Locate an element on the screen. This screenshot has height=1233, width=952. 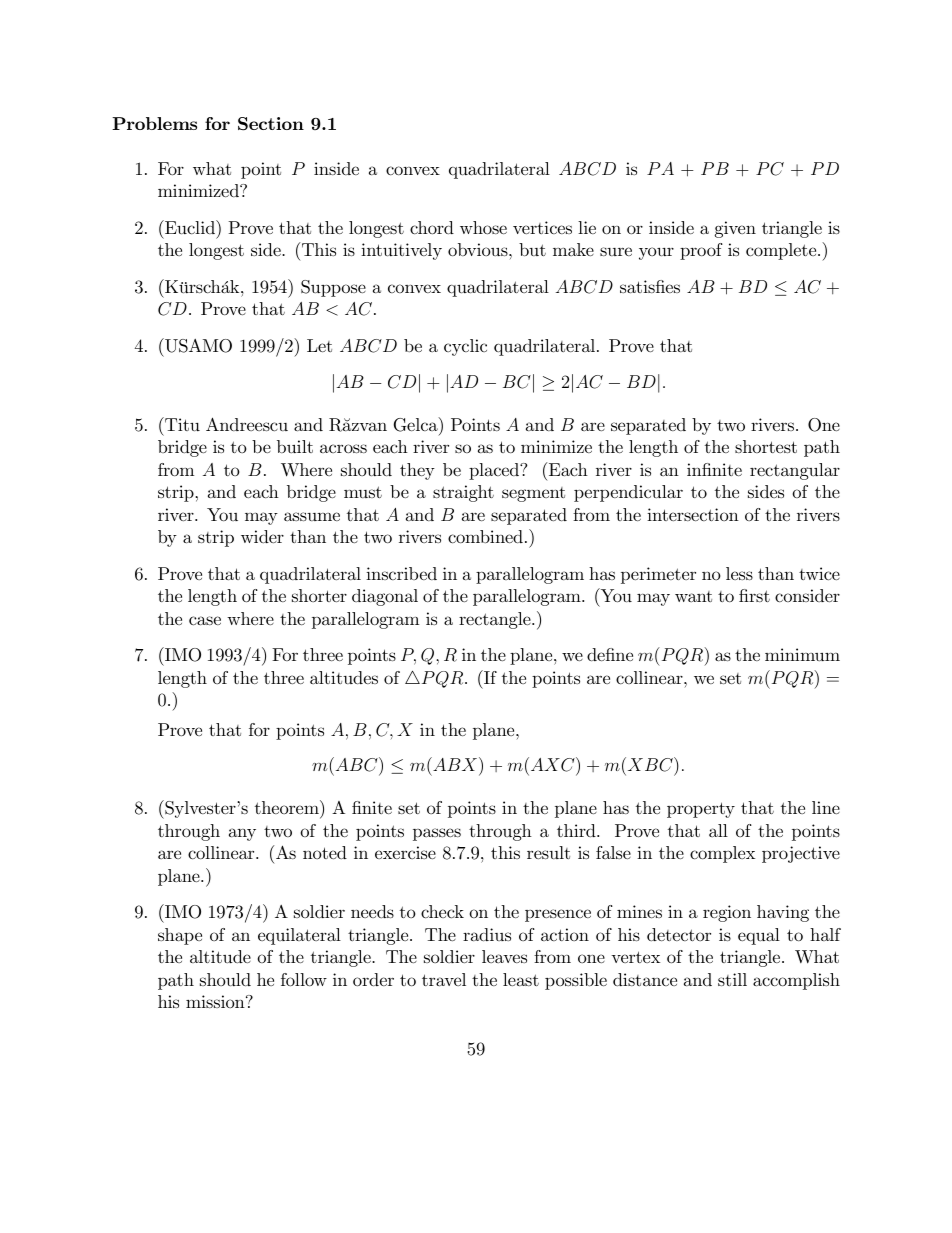
built is located at coordinates (295, 446).
